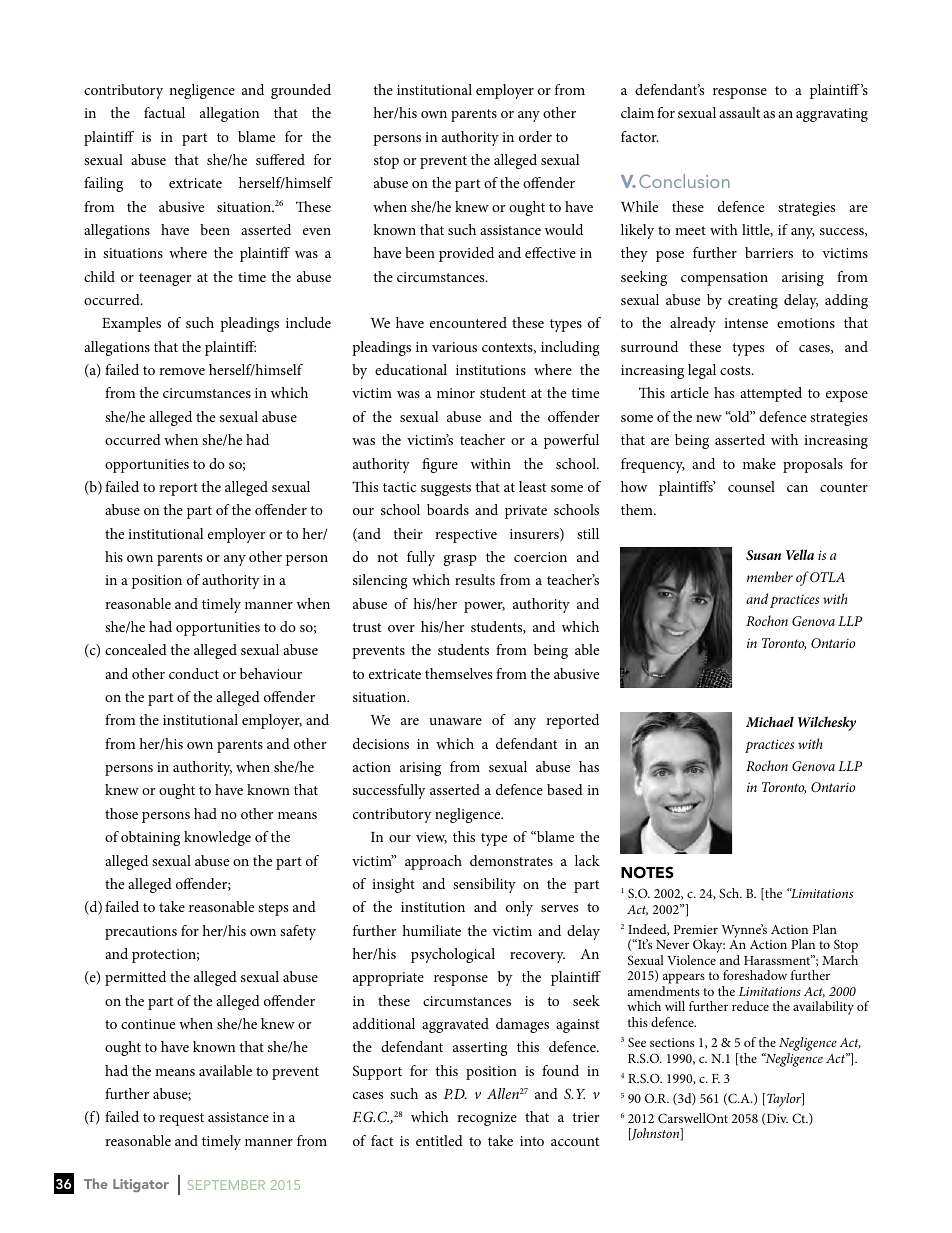 Image resolution: width=952 pixels, height=1233 pixels. What do you see at coordinates (535, 136) in the page?
I see `order` at bounding box center [535, 136].
